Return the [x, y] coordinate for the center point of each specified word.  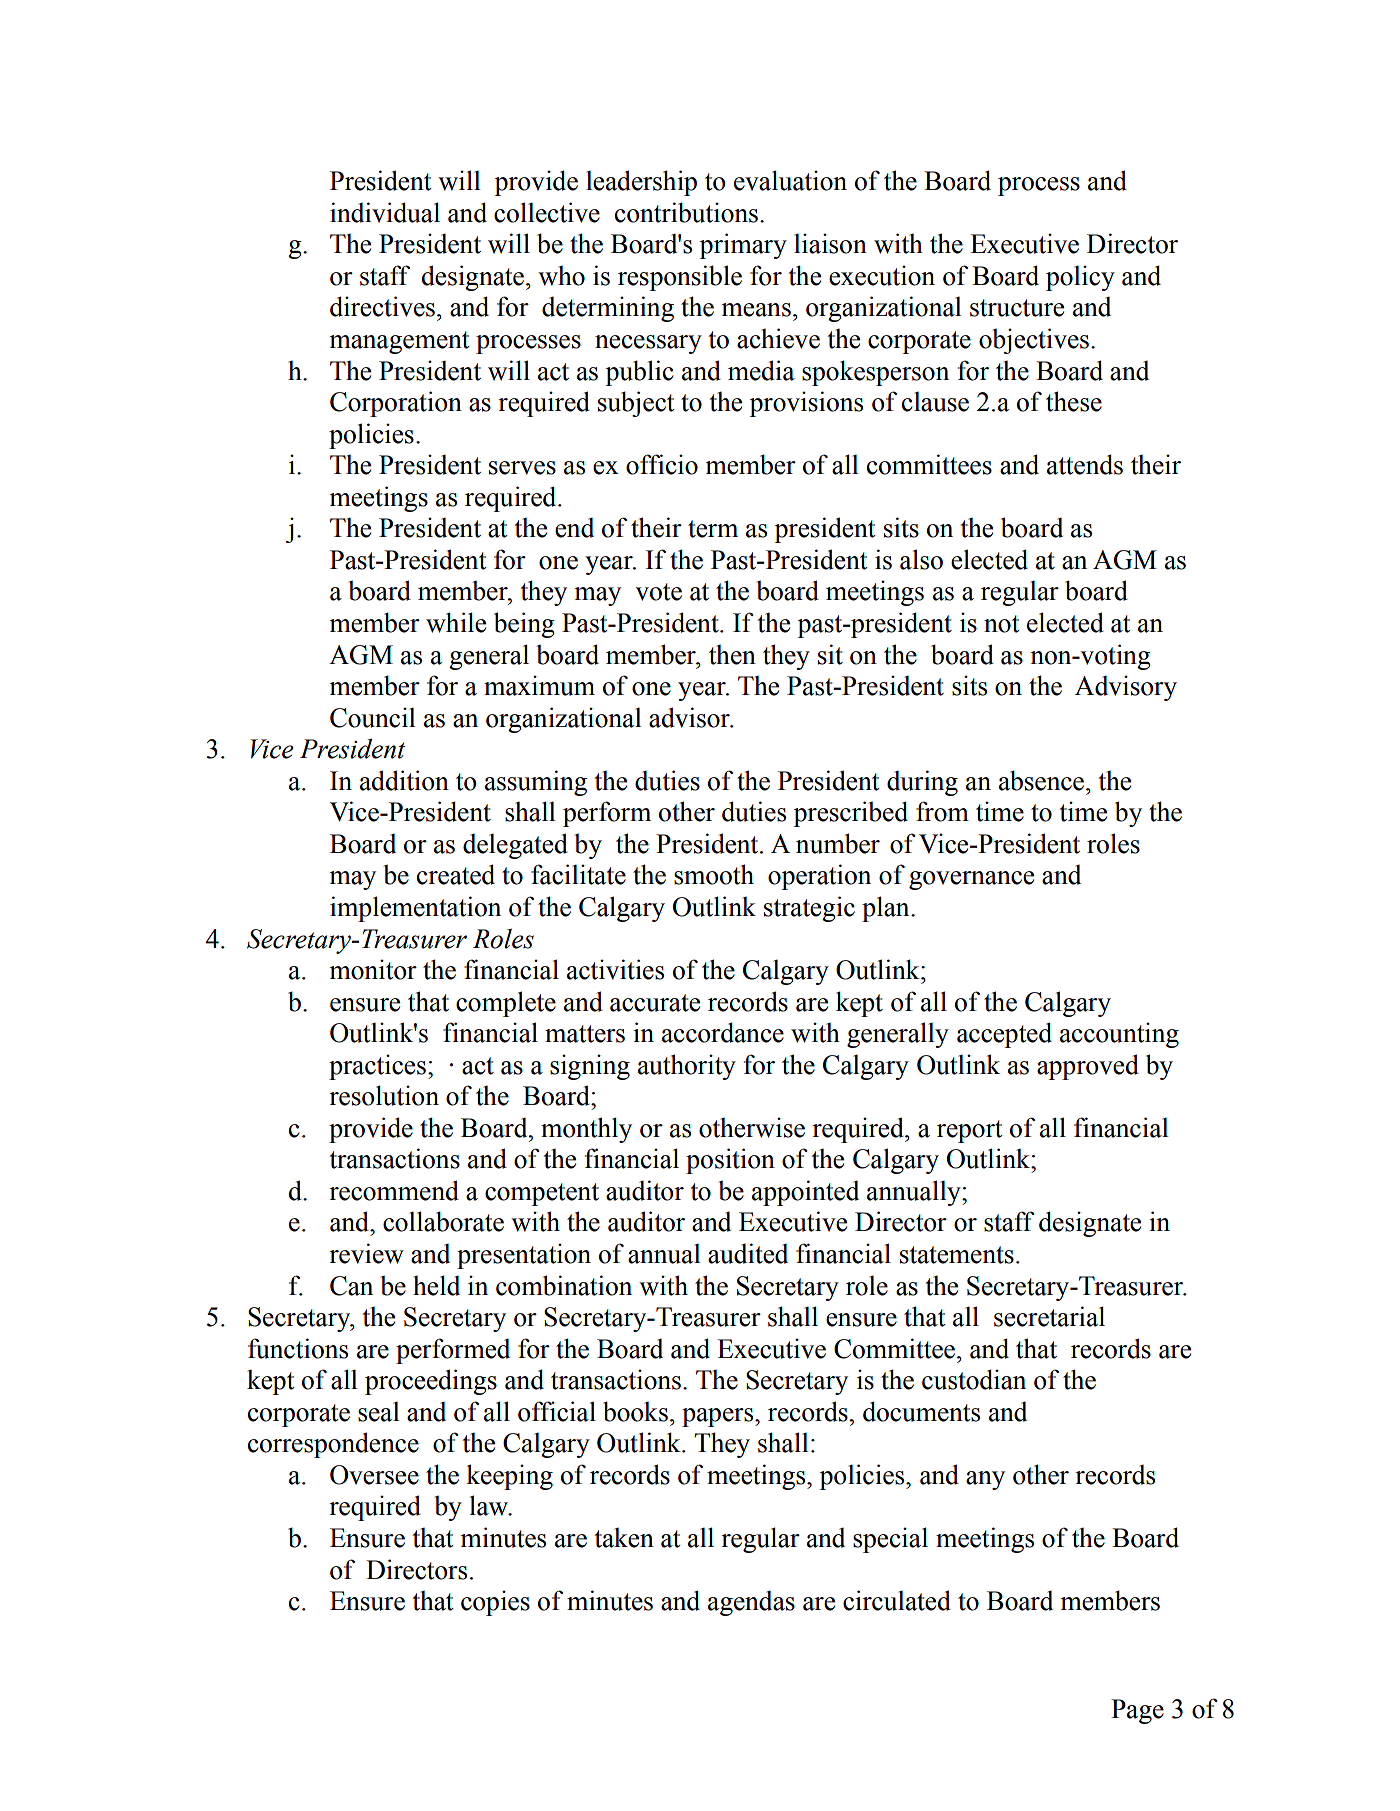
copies [495, 1603]
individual [385, 212]
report [969, 1131]
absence [1043, 780]
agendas [751, 1603]
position [730, 1161]
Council [373, 717]
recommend [394, 1190]
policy [1080, 278]
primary [743, 246]
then [732, 655]
